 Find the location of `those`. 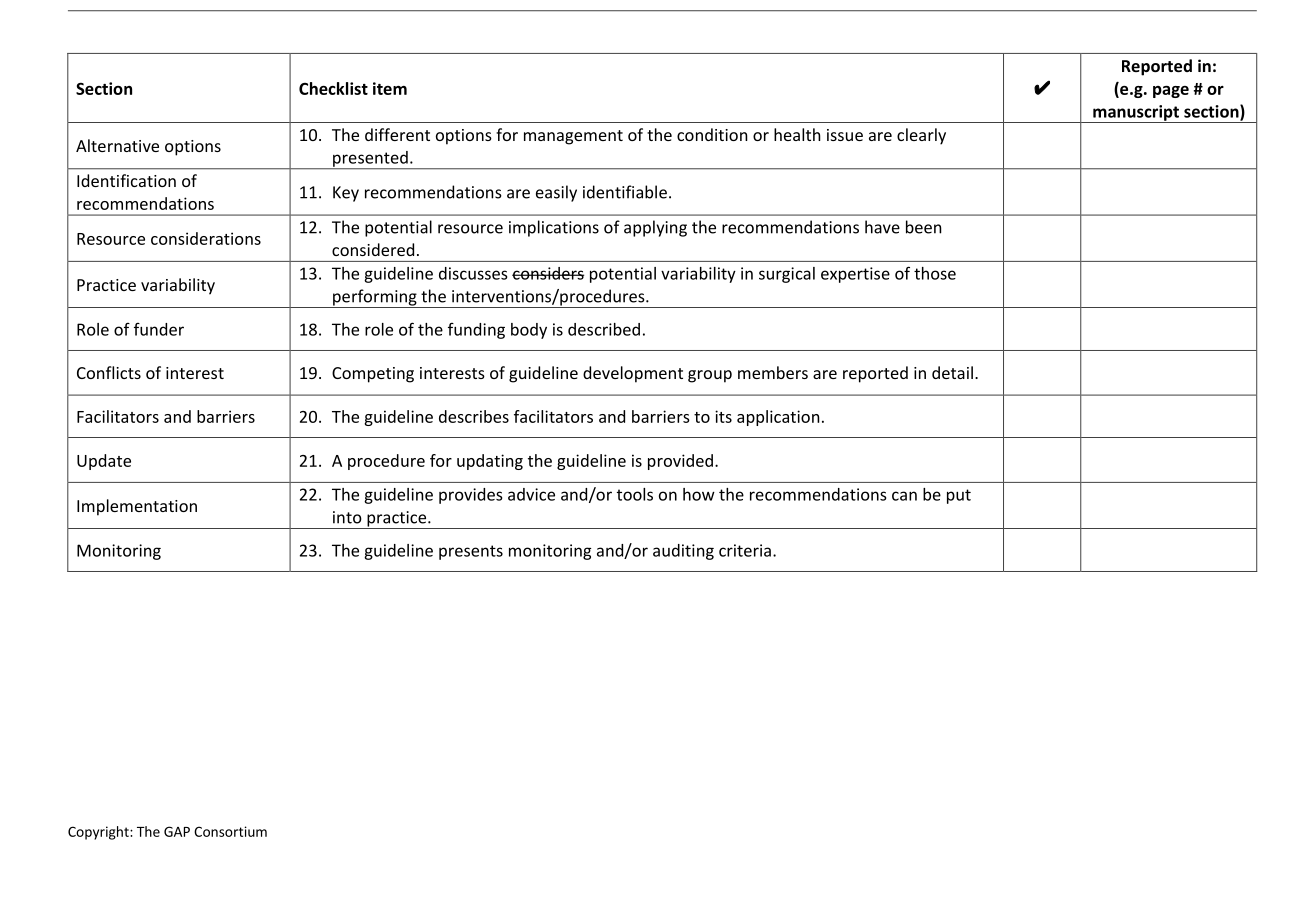

those is located at coordinates (935, 273).
